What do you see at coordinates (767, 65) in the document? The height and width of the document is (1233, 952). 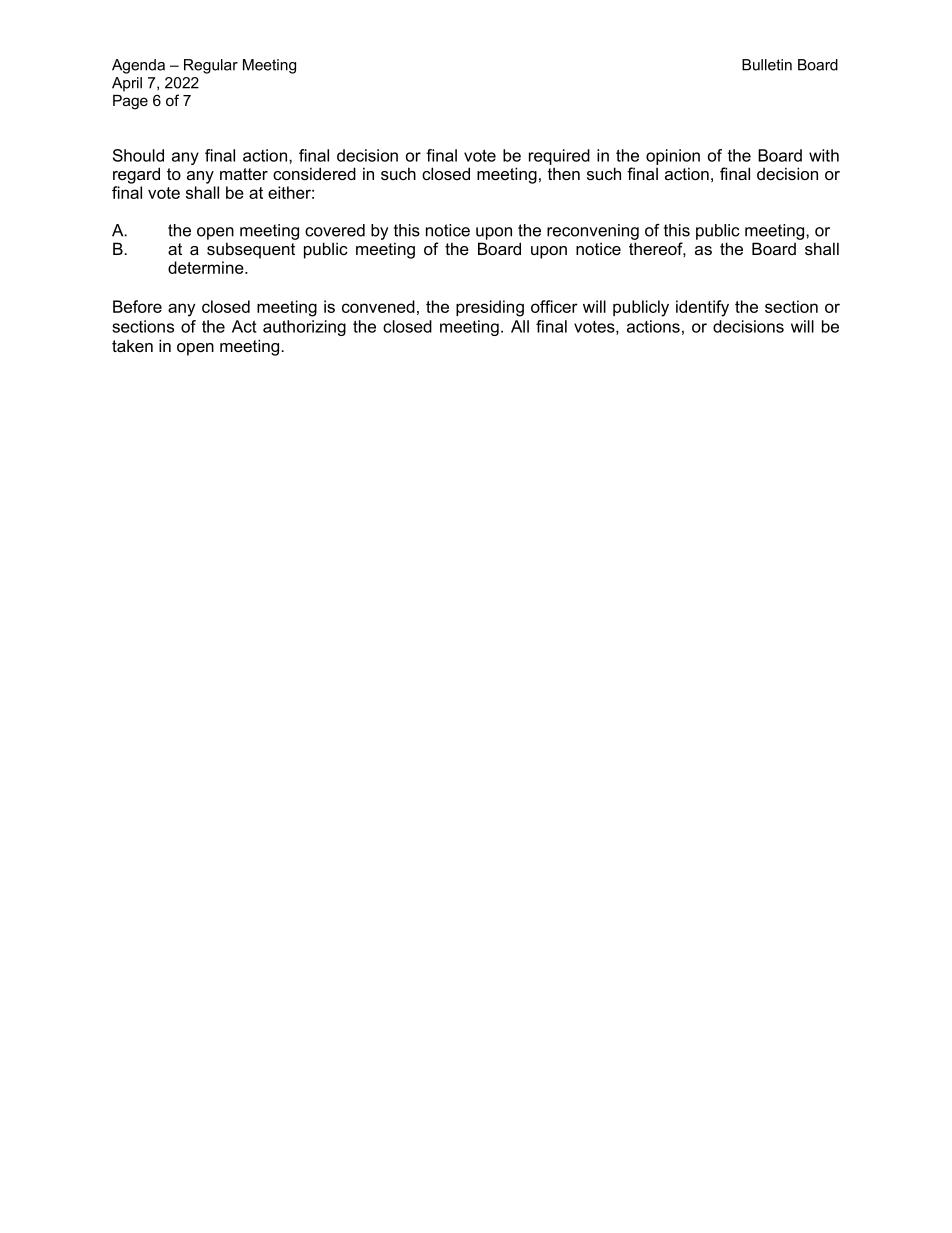 I see `Bulletin` at bounding box center [767, 65].
